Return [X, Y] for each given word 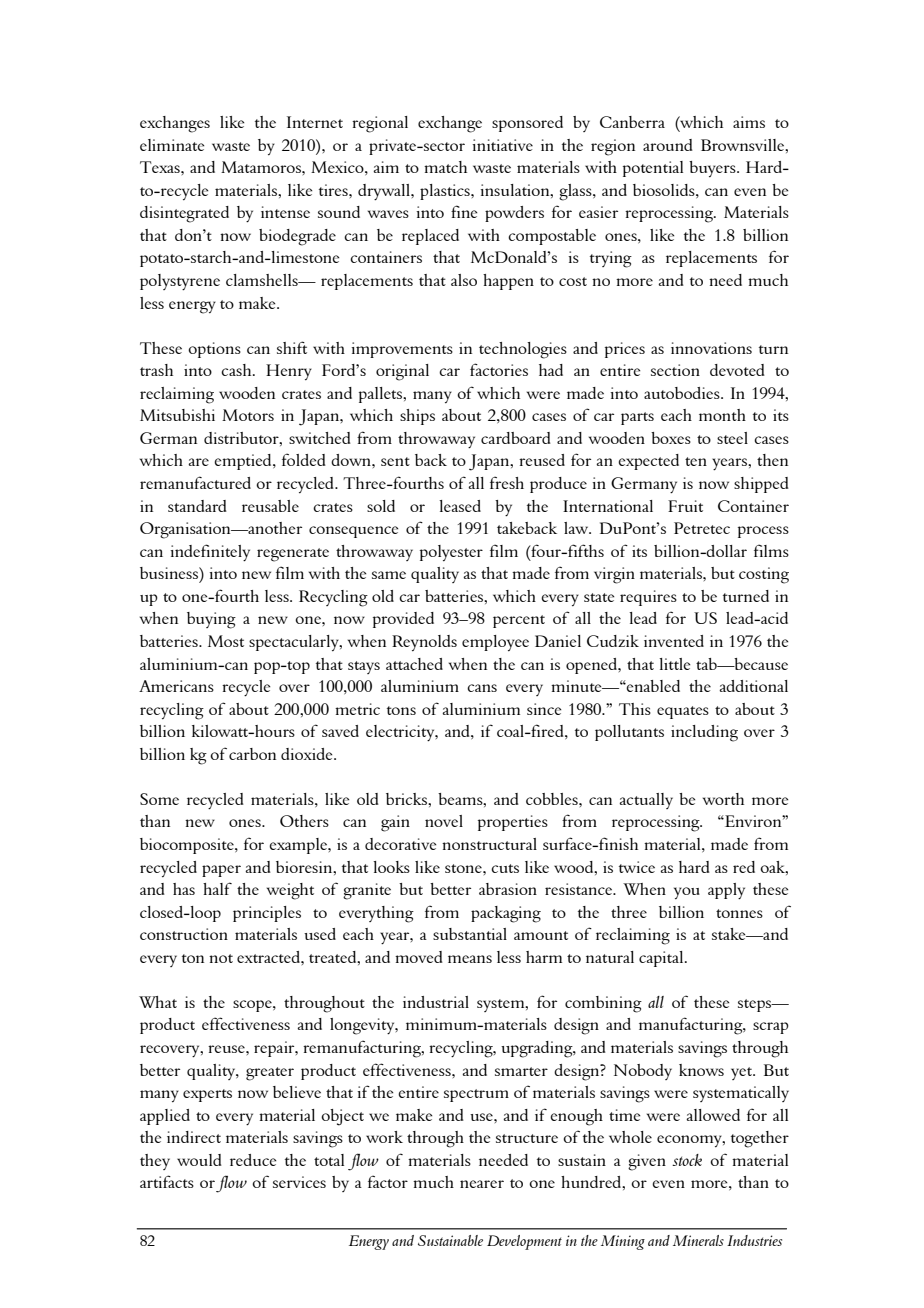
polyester [451, 553]
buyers [713, 169]
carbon [252, 754]
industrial [436, 1002]
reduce [253, 1160]
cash [237, 370]
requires [648, 598]
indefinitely [210, 552]
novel [444, 821]
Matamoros [262, 167]
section [675, 370]
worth [723, 799]
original [402, 372]
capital [662, 959]
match [445, 167]
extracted [269, 957]
